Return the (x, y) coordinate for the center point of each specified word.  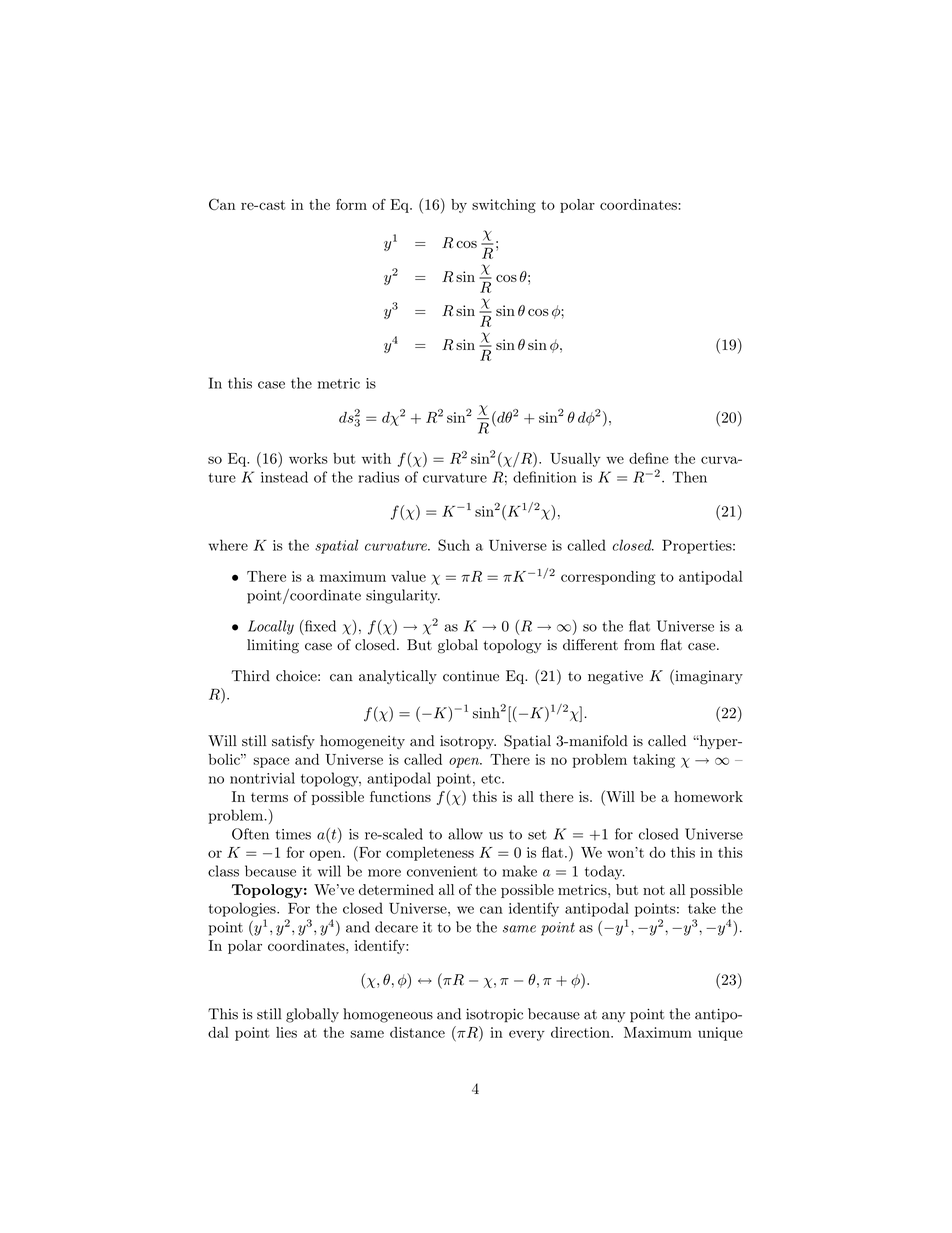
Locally (271, 627)
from (639, 645)
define (648, 458)
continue (471, 676)
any (613, 1017)
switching (504, 206)
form (351, 204)
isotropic (494, 1015)
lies (286, 1032)
